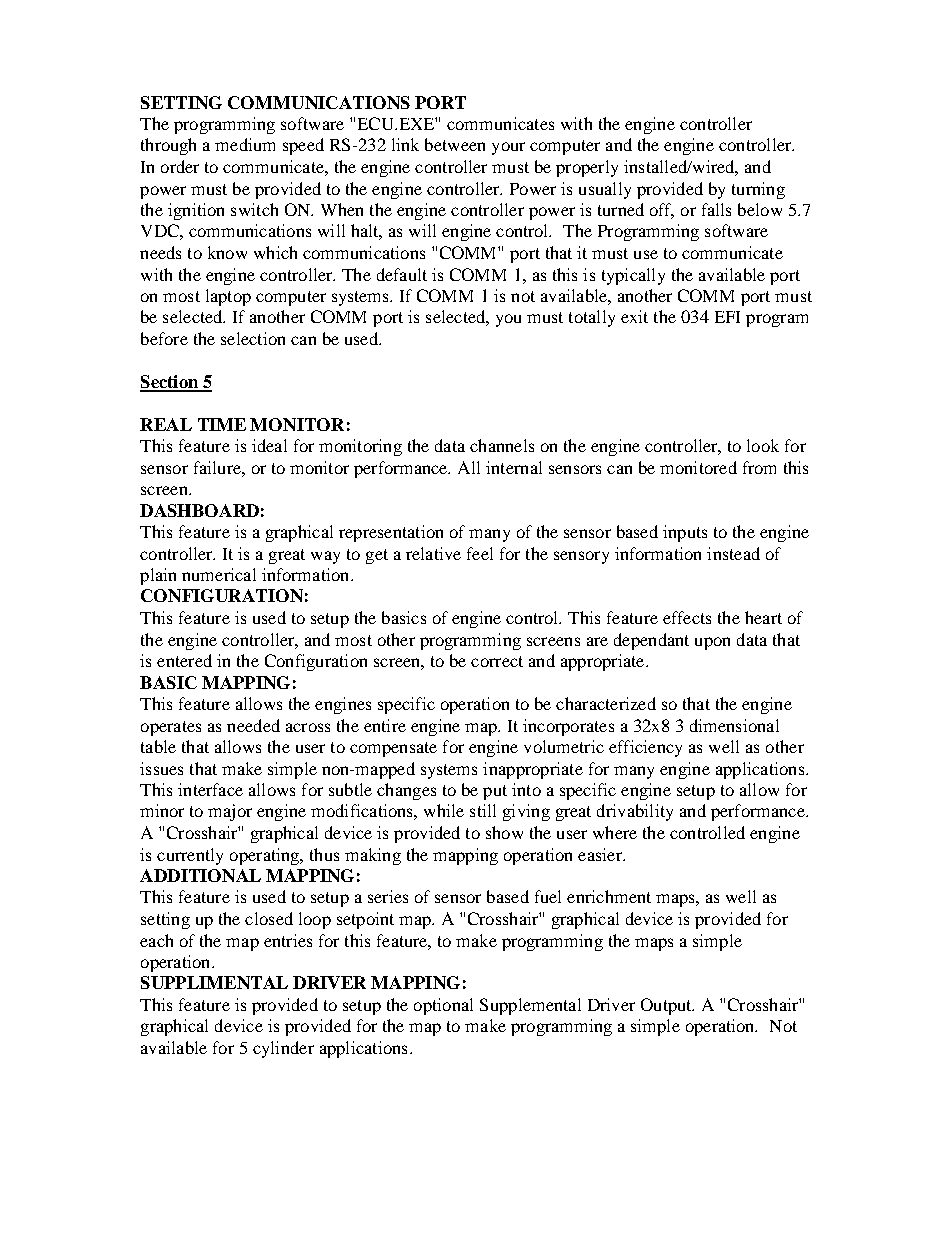 The height and width of the image is (1233, 952). What do you see at coordinates (218, 467) in the image?
I see `failure` at bounding box center [218, 467].
